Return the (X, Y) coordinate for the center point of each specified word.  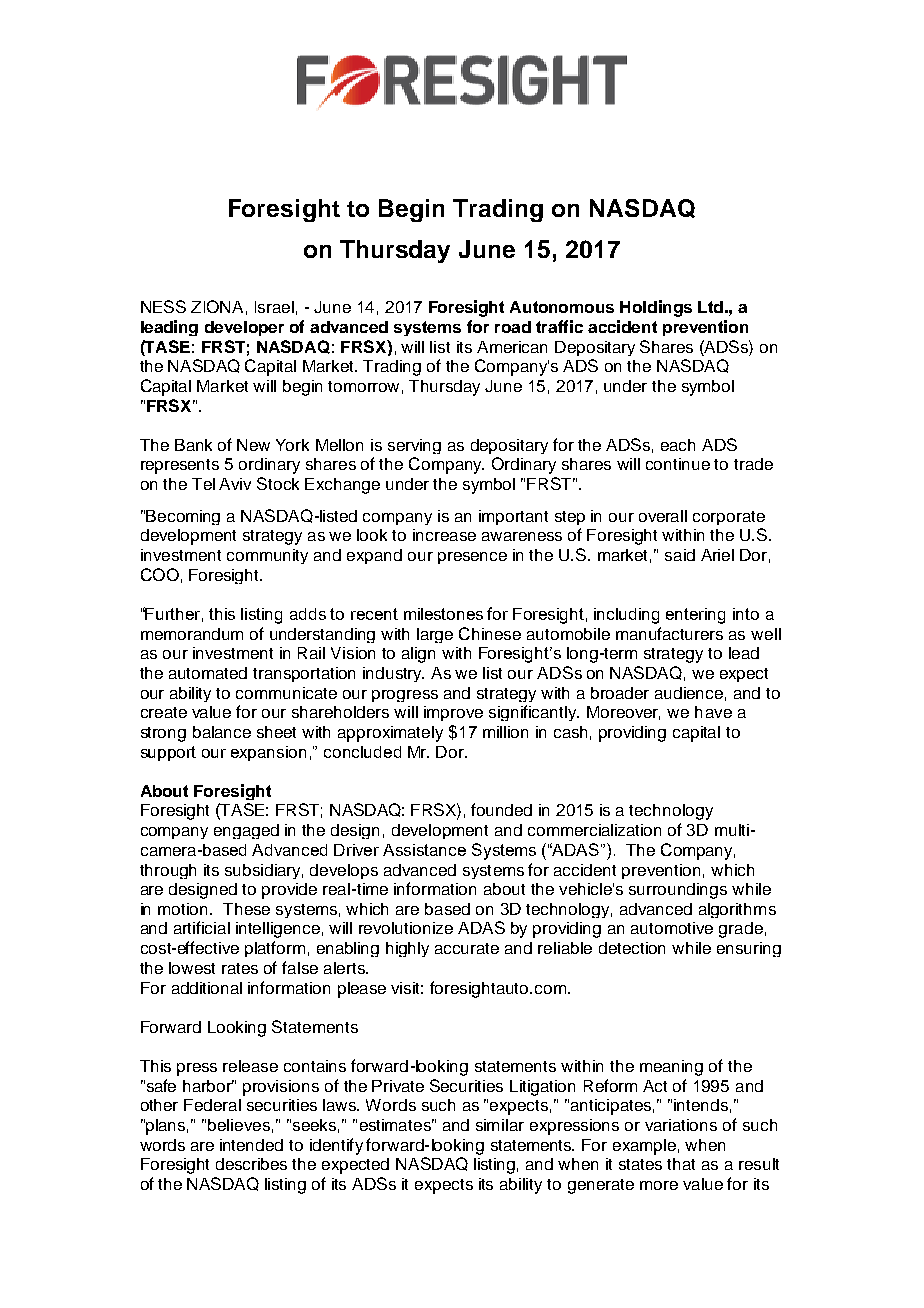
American (512, 347)
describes (251, 1164)
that (681, 1164)
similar (500, 1125)
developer (244, 328)
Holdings (656, 308)
